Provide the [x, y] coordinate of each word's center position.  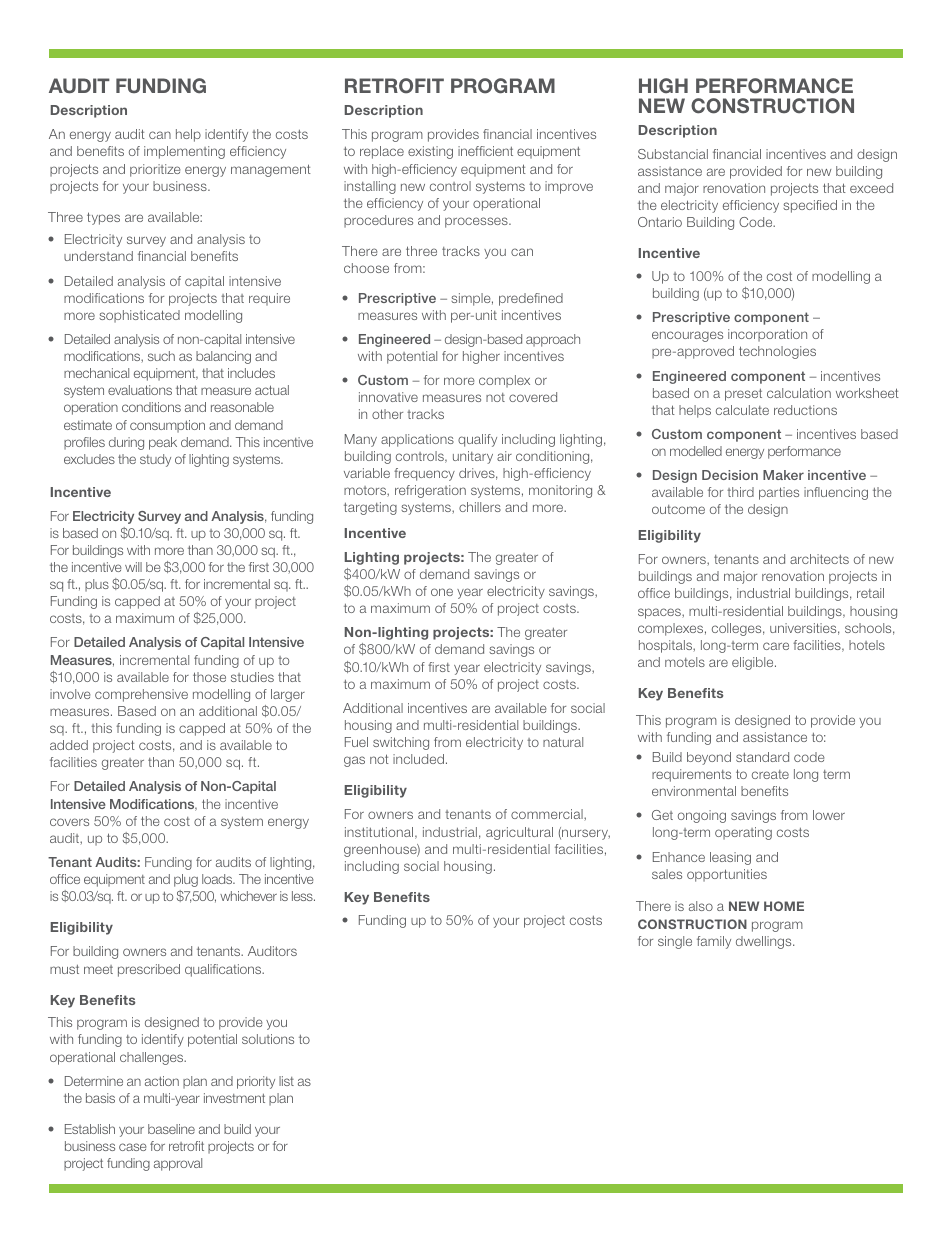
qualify [477, 440]
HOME [784, 906]
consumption [167, 426]
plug [186, 880]
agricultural [519, 833]
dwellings [765, 942]
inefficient [485, 151]
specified [810, 206]
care [776, 646]
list [286, 1081]
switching [401, 743]
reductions [805, 410]
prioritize [155, 170]
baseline [171, 1129]
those [209, 677]
